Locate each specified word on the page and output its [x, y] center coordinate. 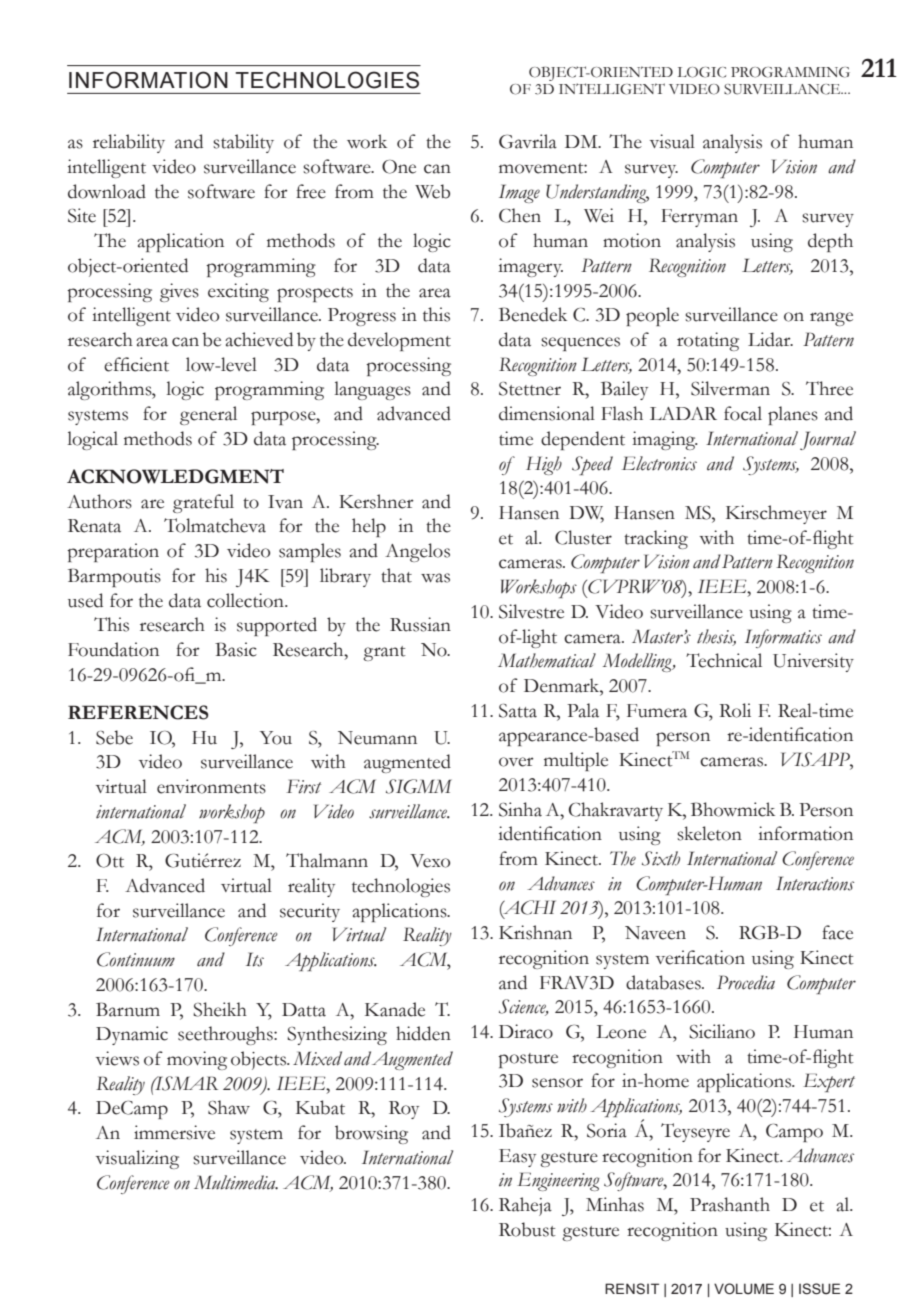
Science [524, 1007]
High [544, 465]
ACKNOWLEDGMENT [175, 476]
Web [432, 191]
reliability [129, 143]
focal [743, 413]
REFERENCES [138, 712]
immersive [174, 1132]
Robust [527, 1229]
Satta [518, 711]
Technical [724, 660]
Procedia [746, 982]
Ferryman [699, 218]
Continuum [136, 959]
